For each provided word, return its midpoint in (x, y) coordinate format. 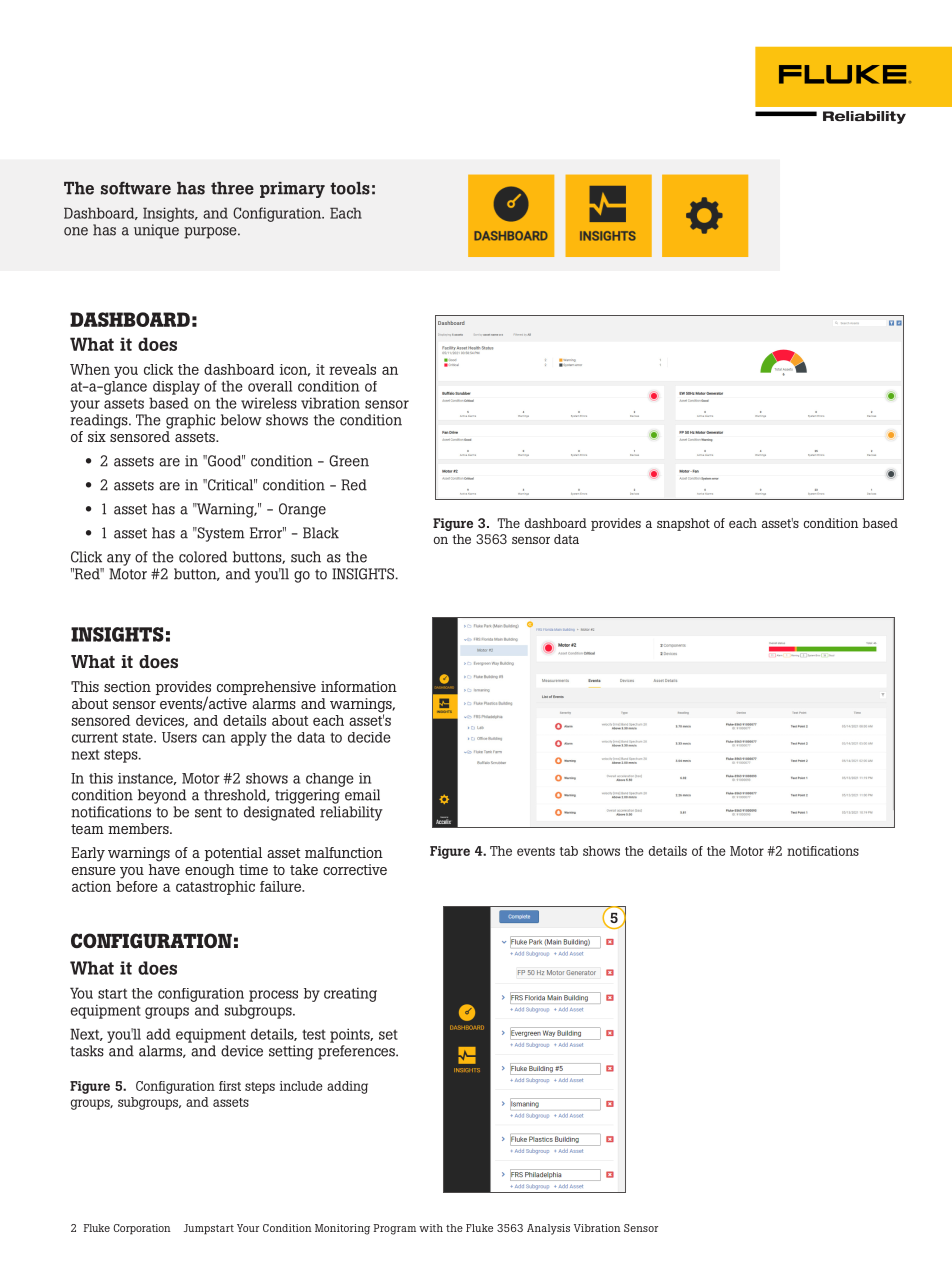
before (137, 885)
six (97, 436)
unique (156, 231)
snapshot (683, 524)
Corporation (142, 1229)
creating (350, 994)
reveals (352, 369)
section (127, 686)
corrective (355, 869)
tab (569, 851)
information (359, 686)
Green (349, 461)
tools (350, 188)
